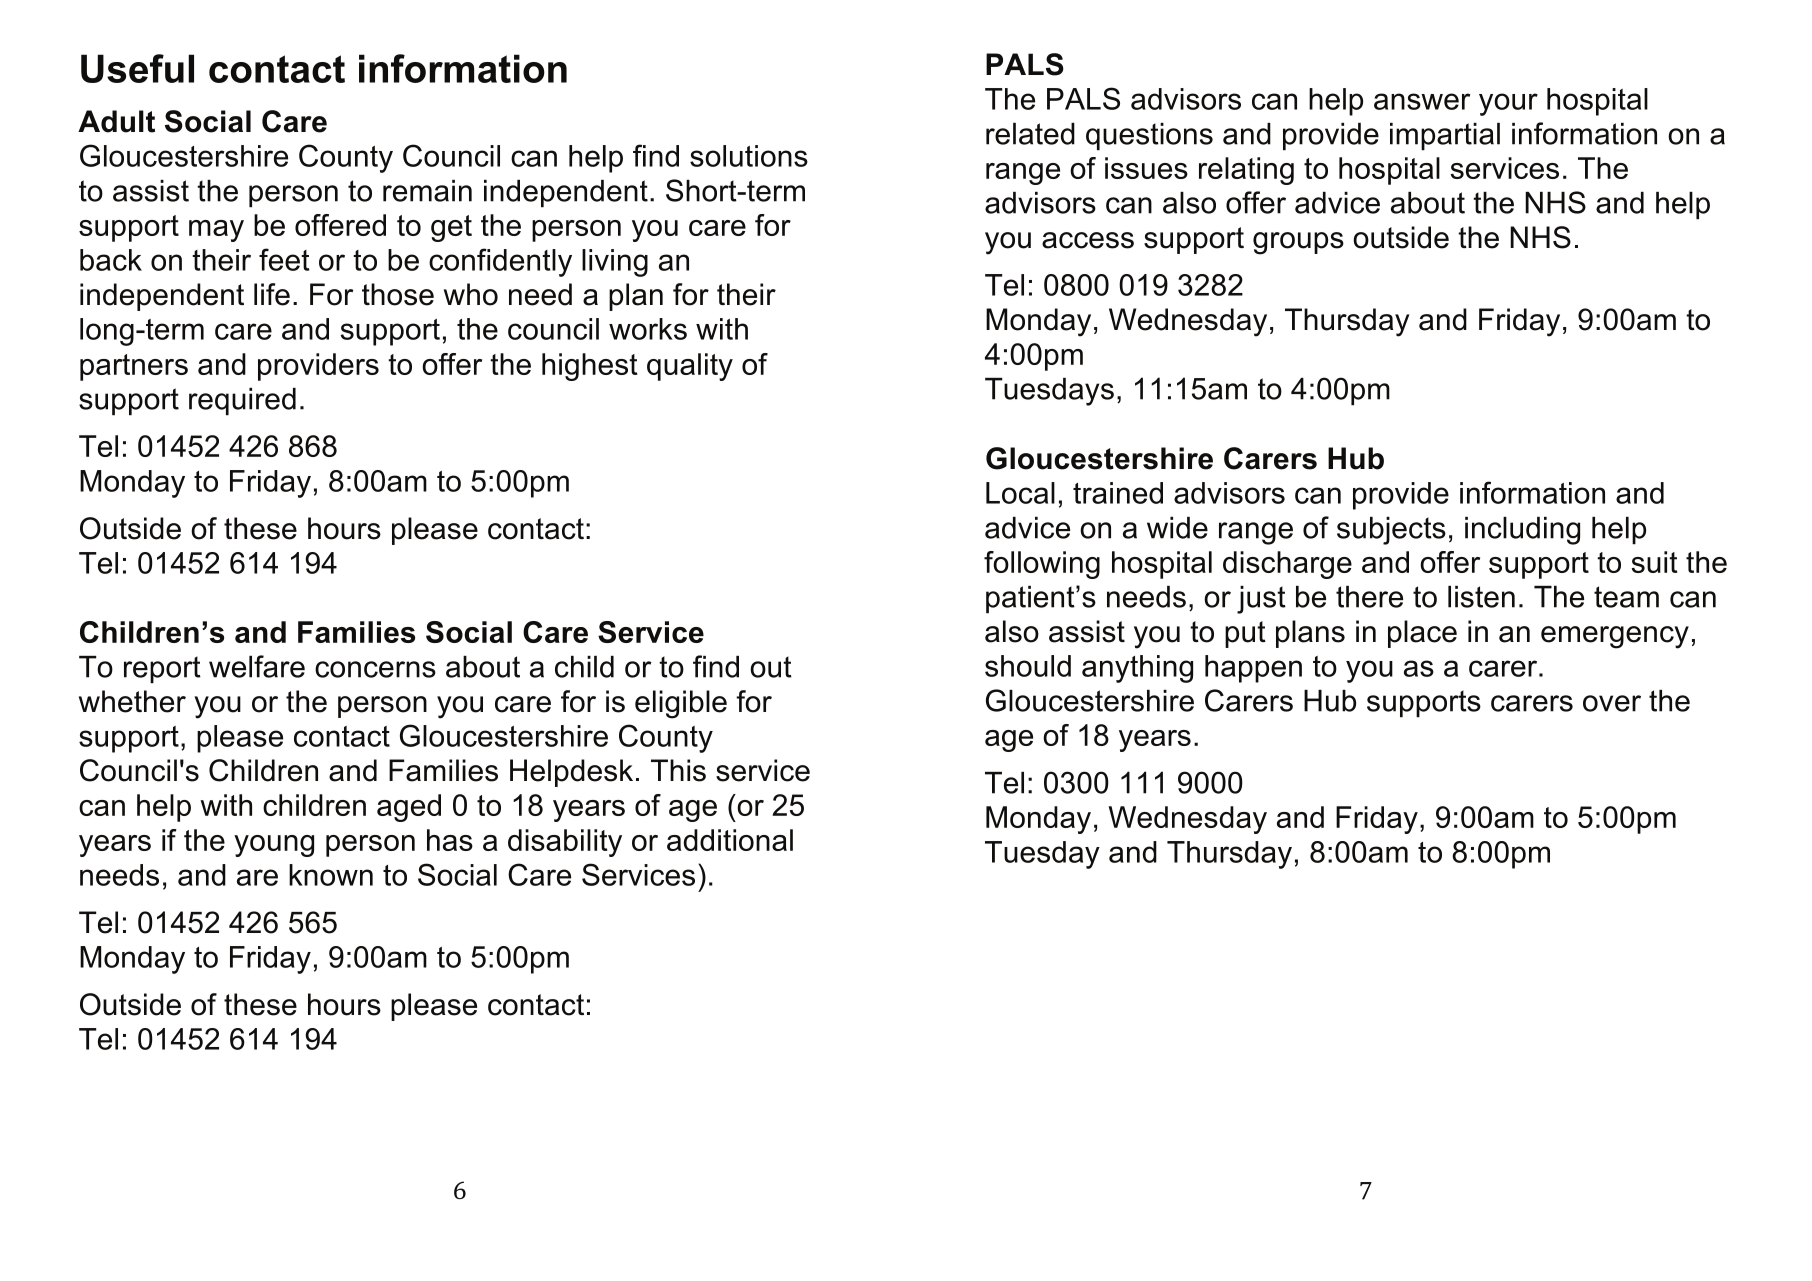  What do you see at coordinates (137, 68) in the screenshot?
I see `Useful` at bounding box center [137, 68].
